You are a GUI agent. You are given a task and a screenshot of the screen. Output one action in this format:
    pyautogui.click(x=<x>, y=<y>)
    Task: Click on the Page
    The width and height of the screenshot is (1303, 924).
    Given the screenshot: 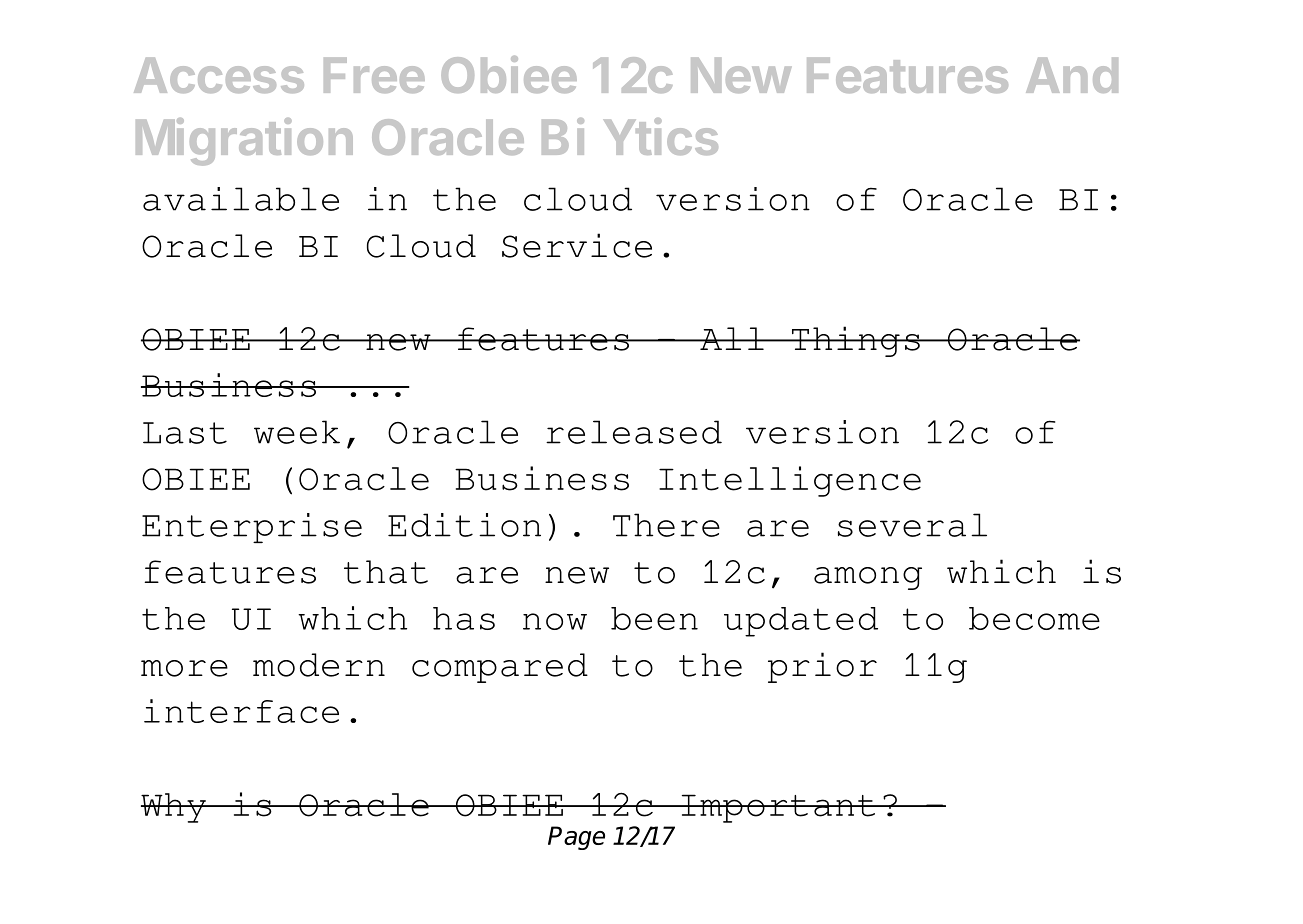 What is the action you would take?
    pyautogui.click(x=576, y=838)
